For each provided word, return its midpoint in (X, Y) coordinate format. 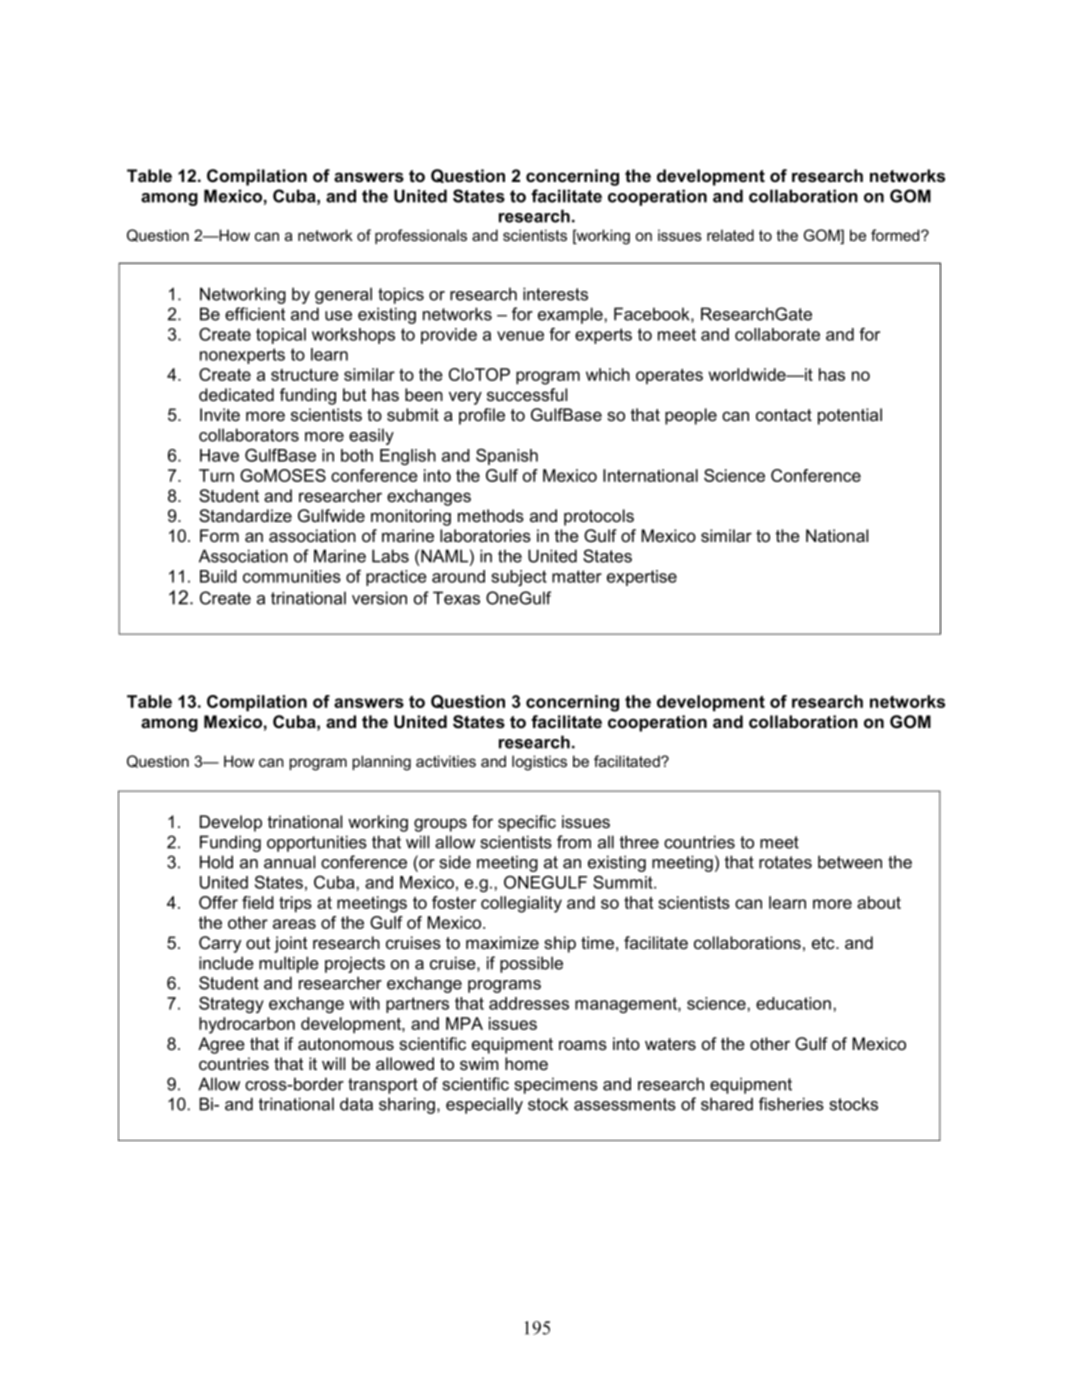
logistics (539, 763)
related (730, 235)
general (343, 295)
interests (555, 294)
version (379, 598)
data (356, 1104)
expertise (642, 578)
